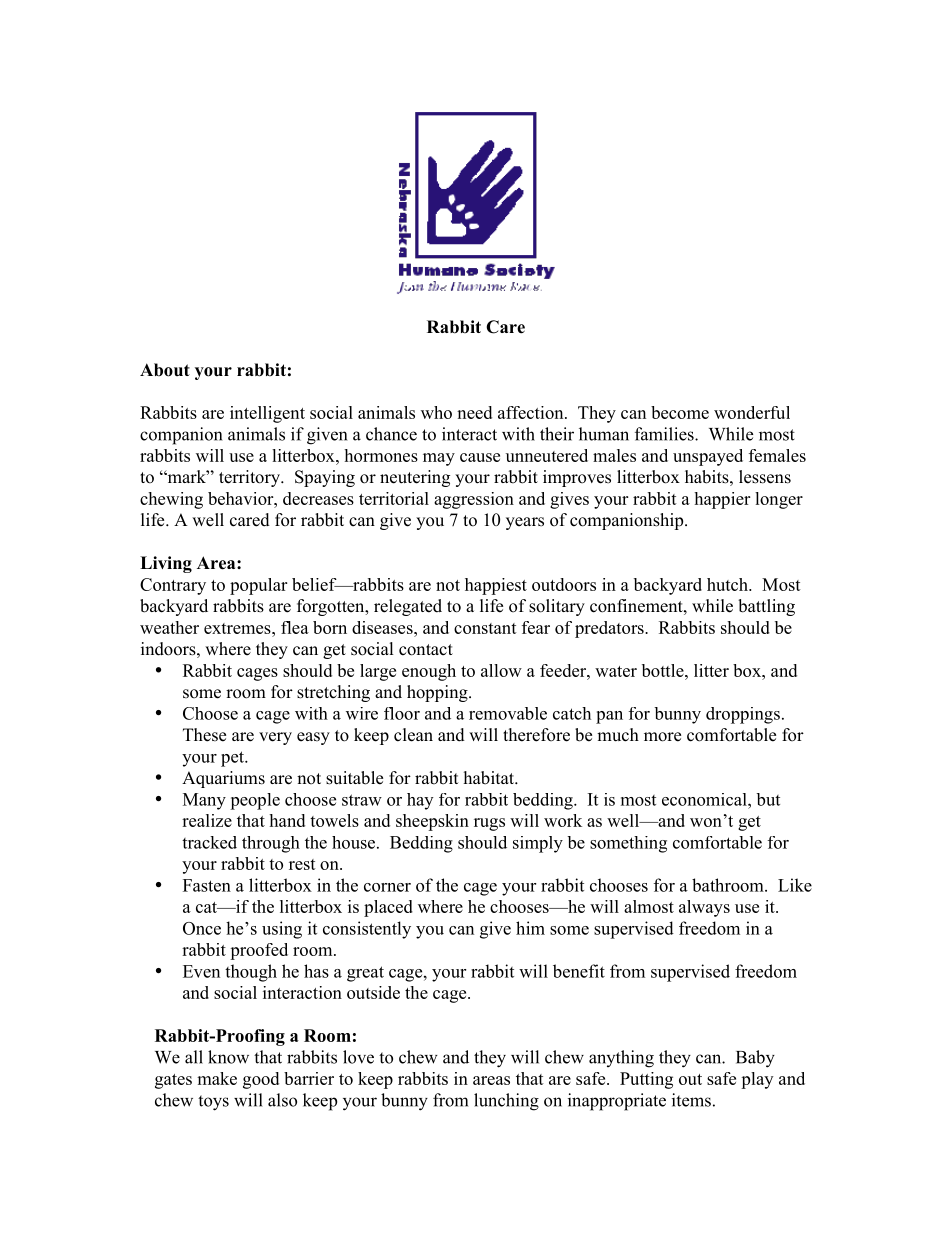 The height and width of the page is (1233, 952). Describe the element at coordinates (485, 628) in the page. I see `constant` at that location.
